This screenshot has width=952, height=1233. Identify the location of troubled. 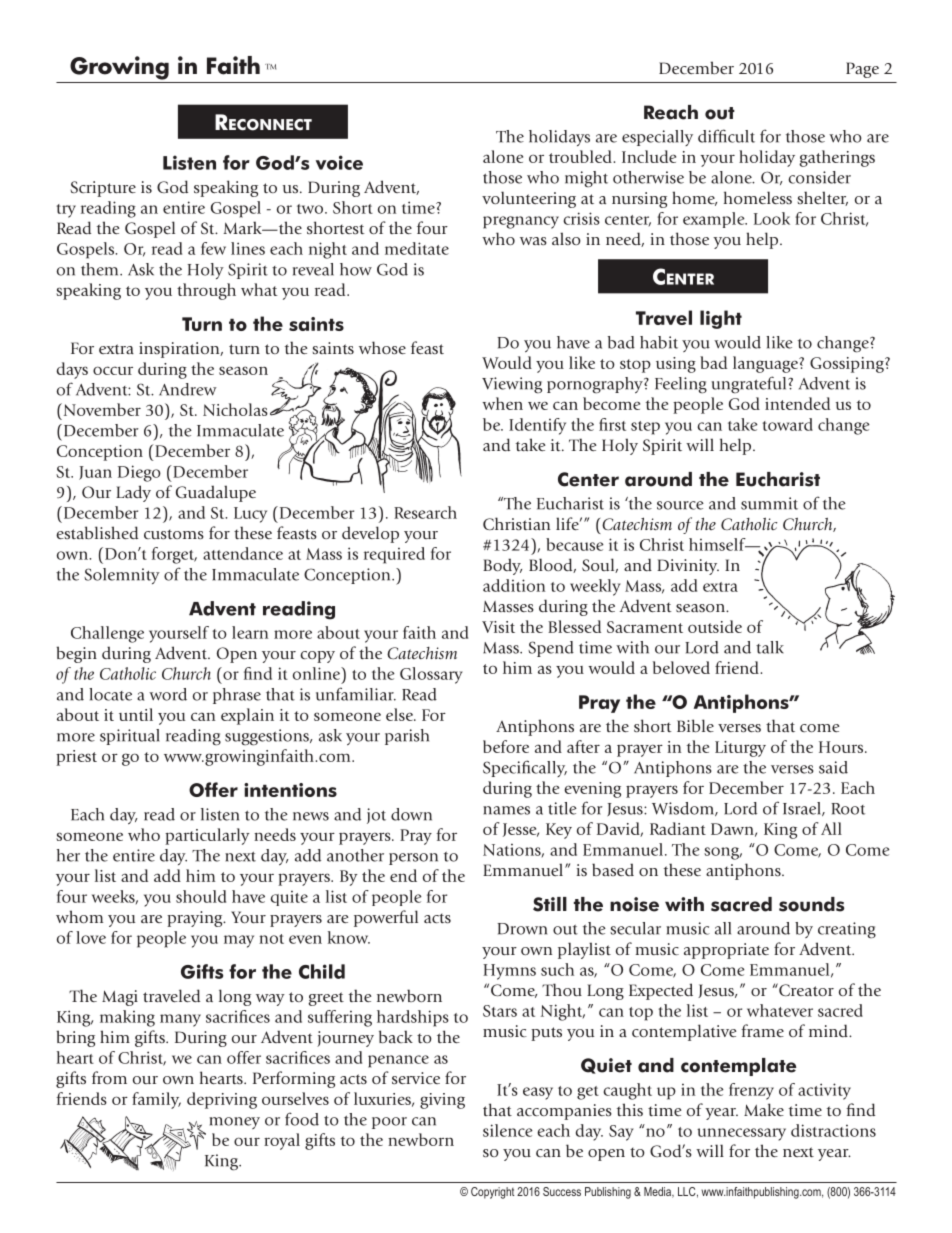
(581, 156).
